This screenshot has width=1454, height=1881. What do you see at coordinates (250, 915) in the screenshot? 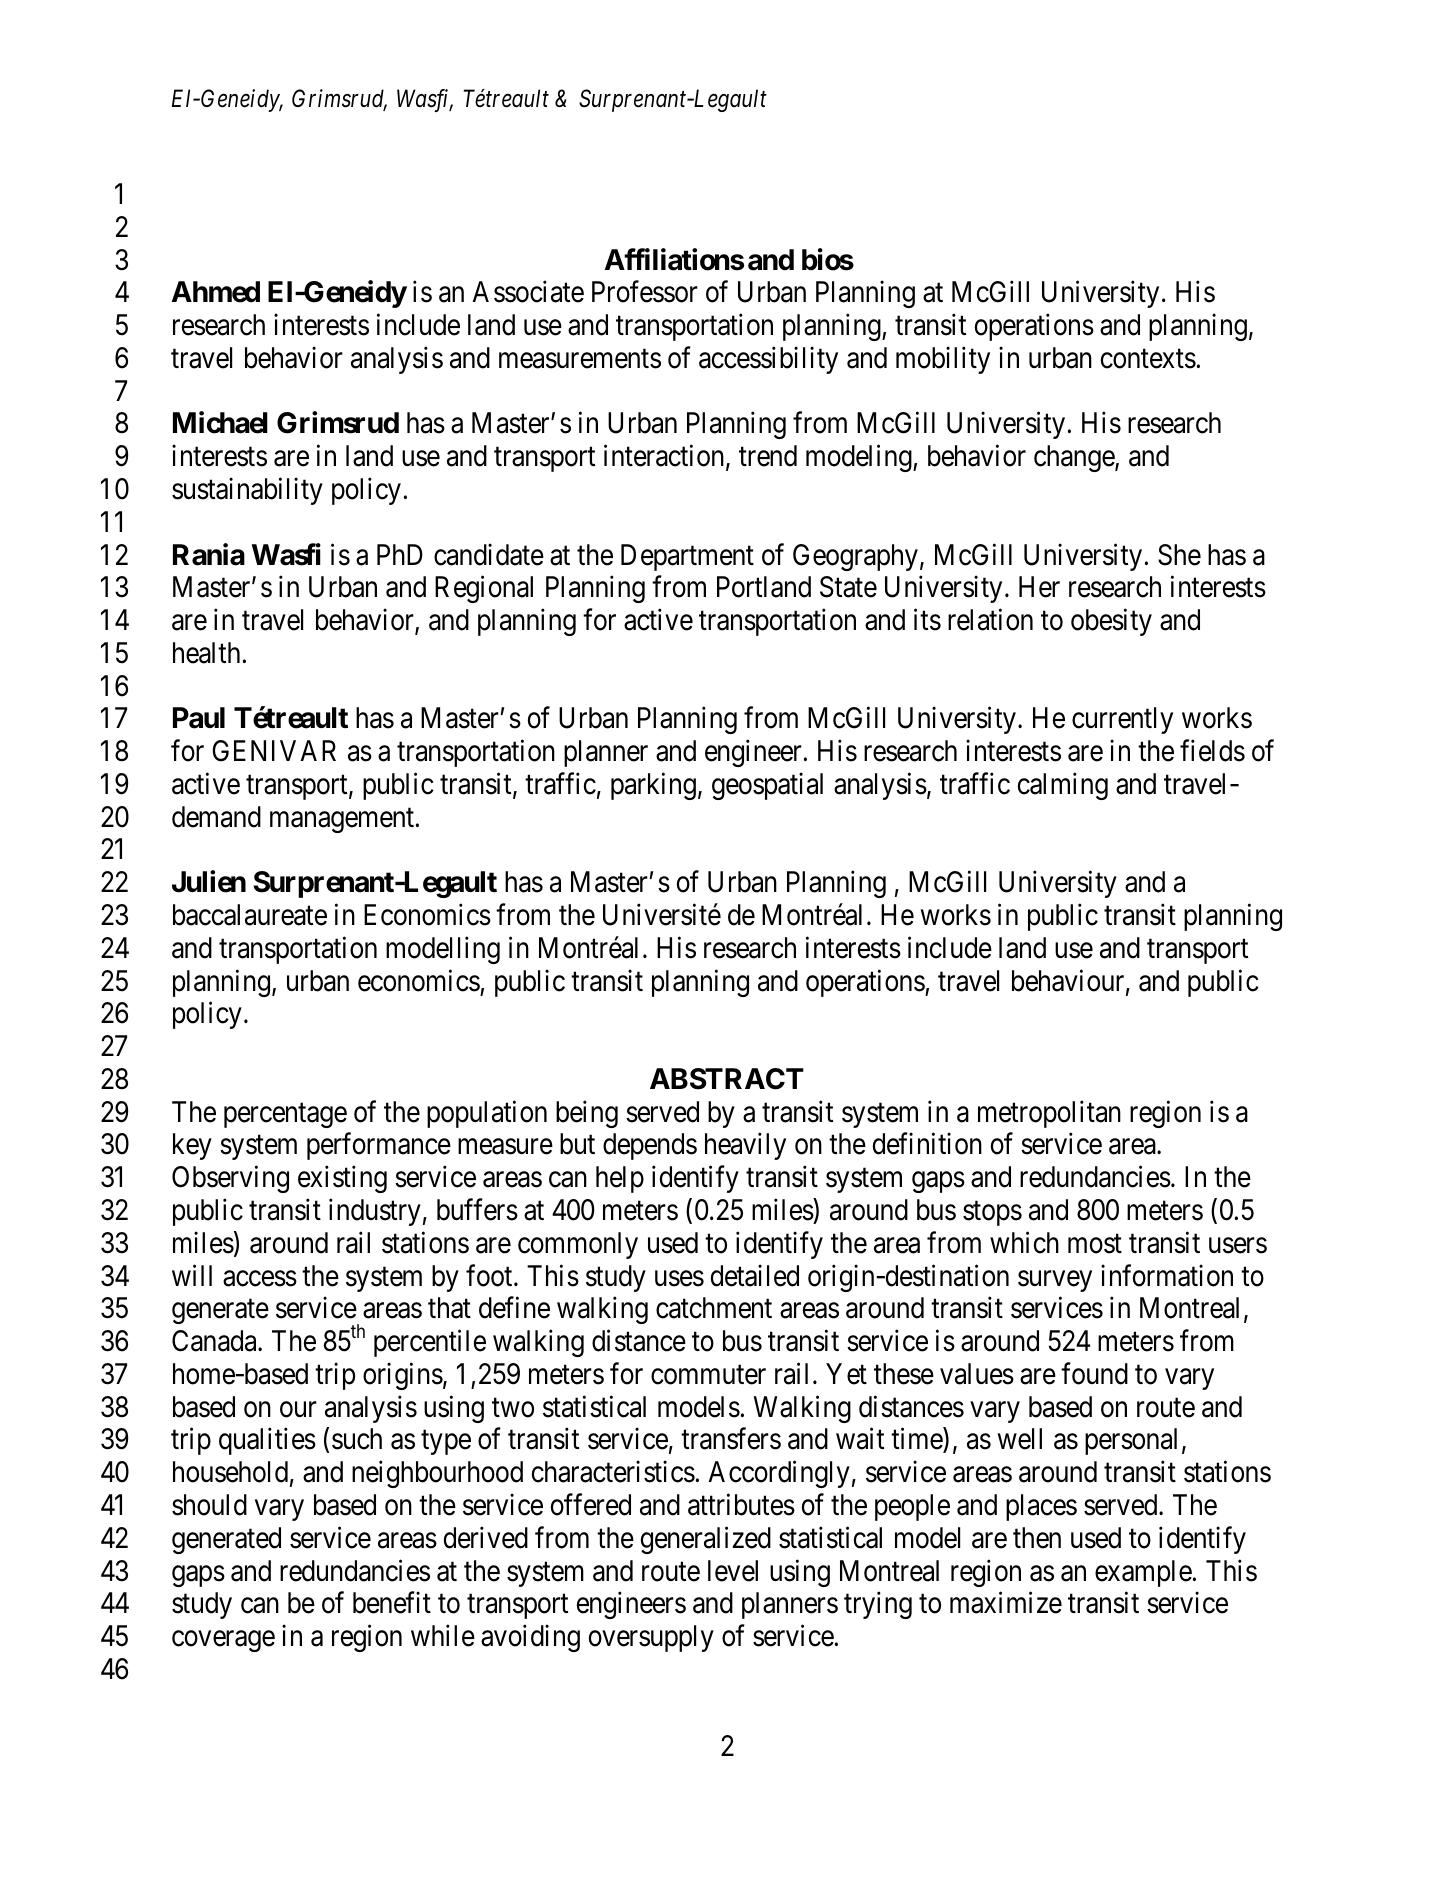
I see `baccalaureate` at bounding box center [250, 915].
